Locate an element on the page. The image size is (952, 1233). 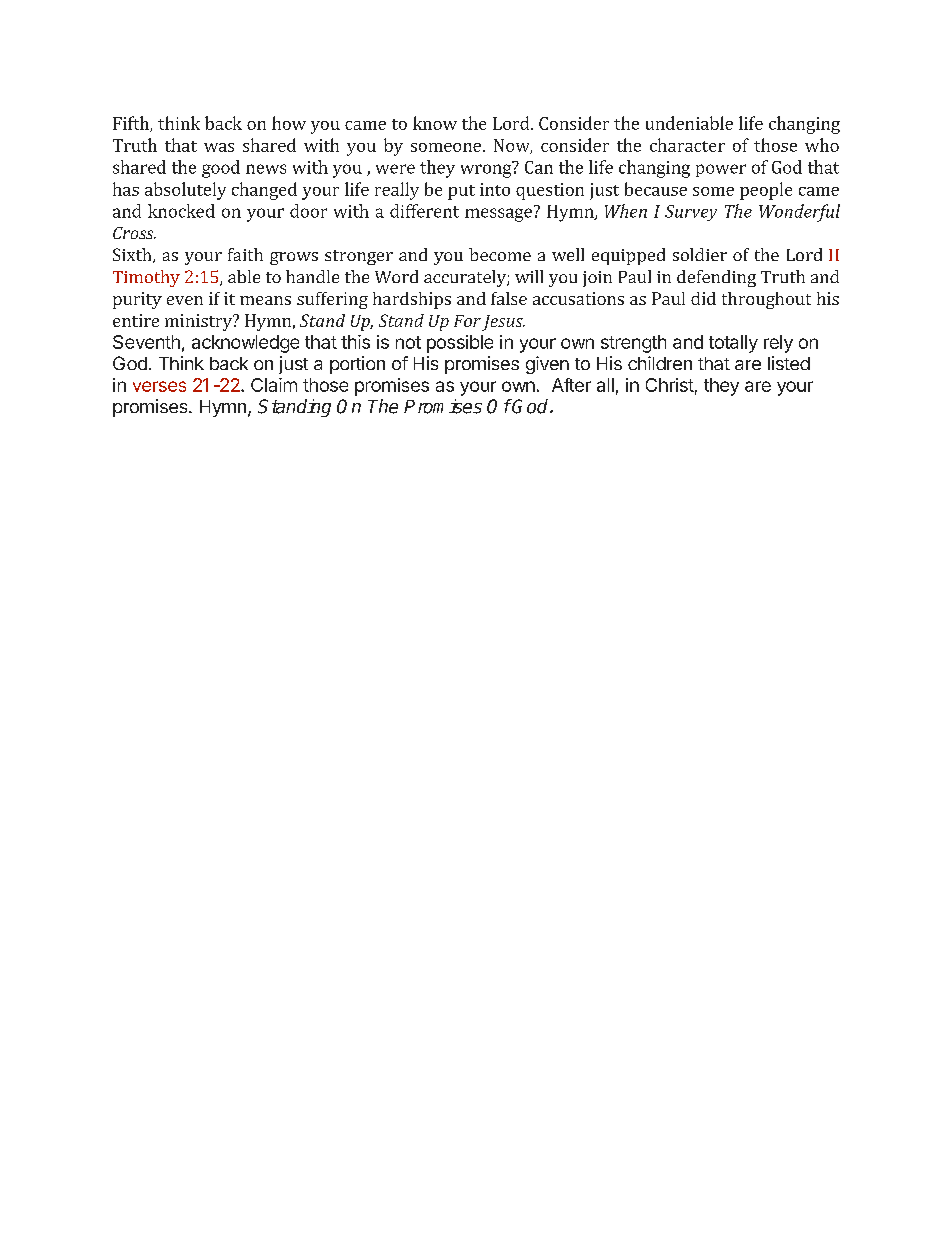
how is located at coordinates (289, 123).
